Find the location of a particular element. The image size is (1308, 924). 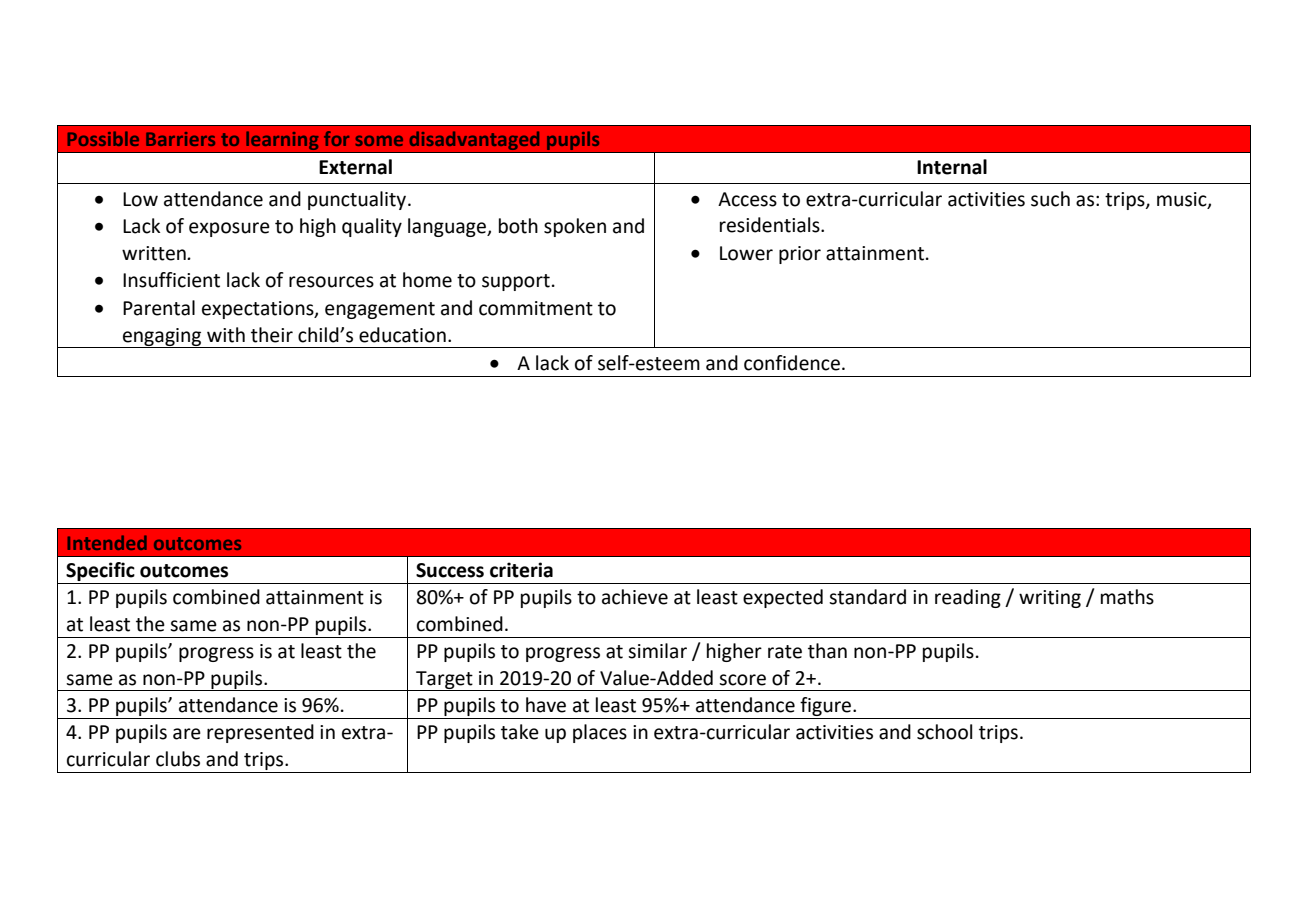

Barriers is located at coordinates (180, 139).
